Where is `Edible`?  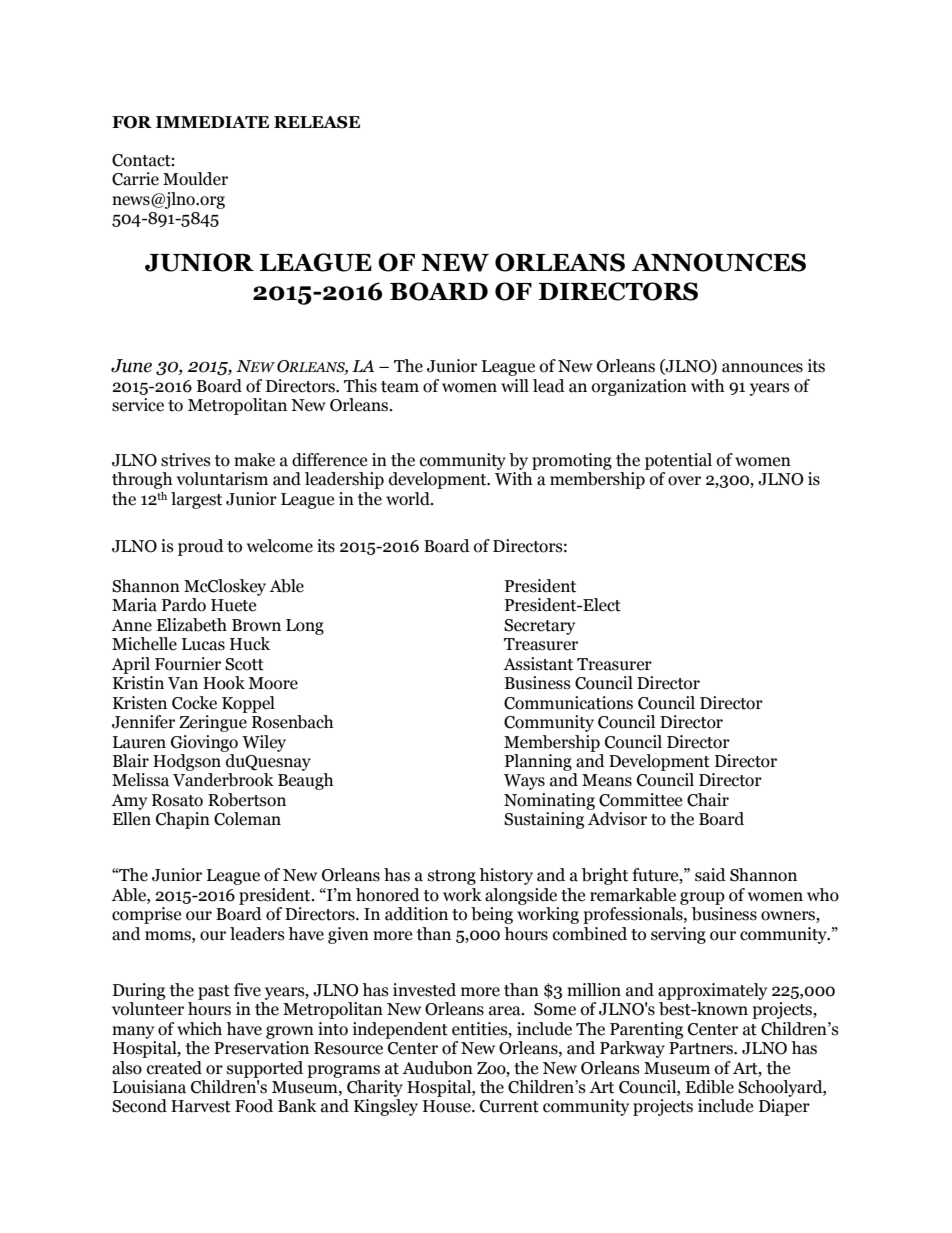 Edible is located at coordinates (709, 1087).
